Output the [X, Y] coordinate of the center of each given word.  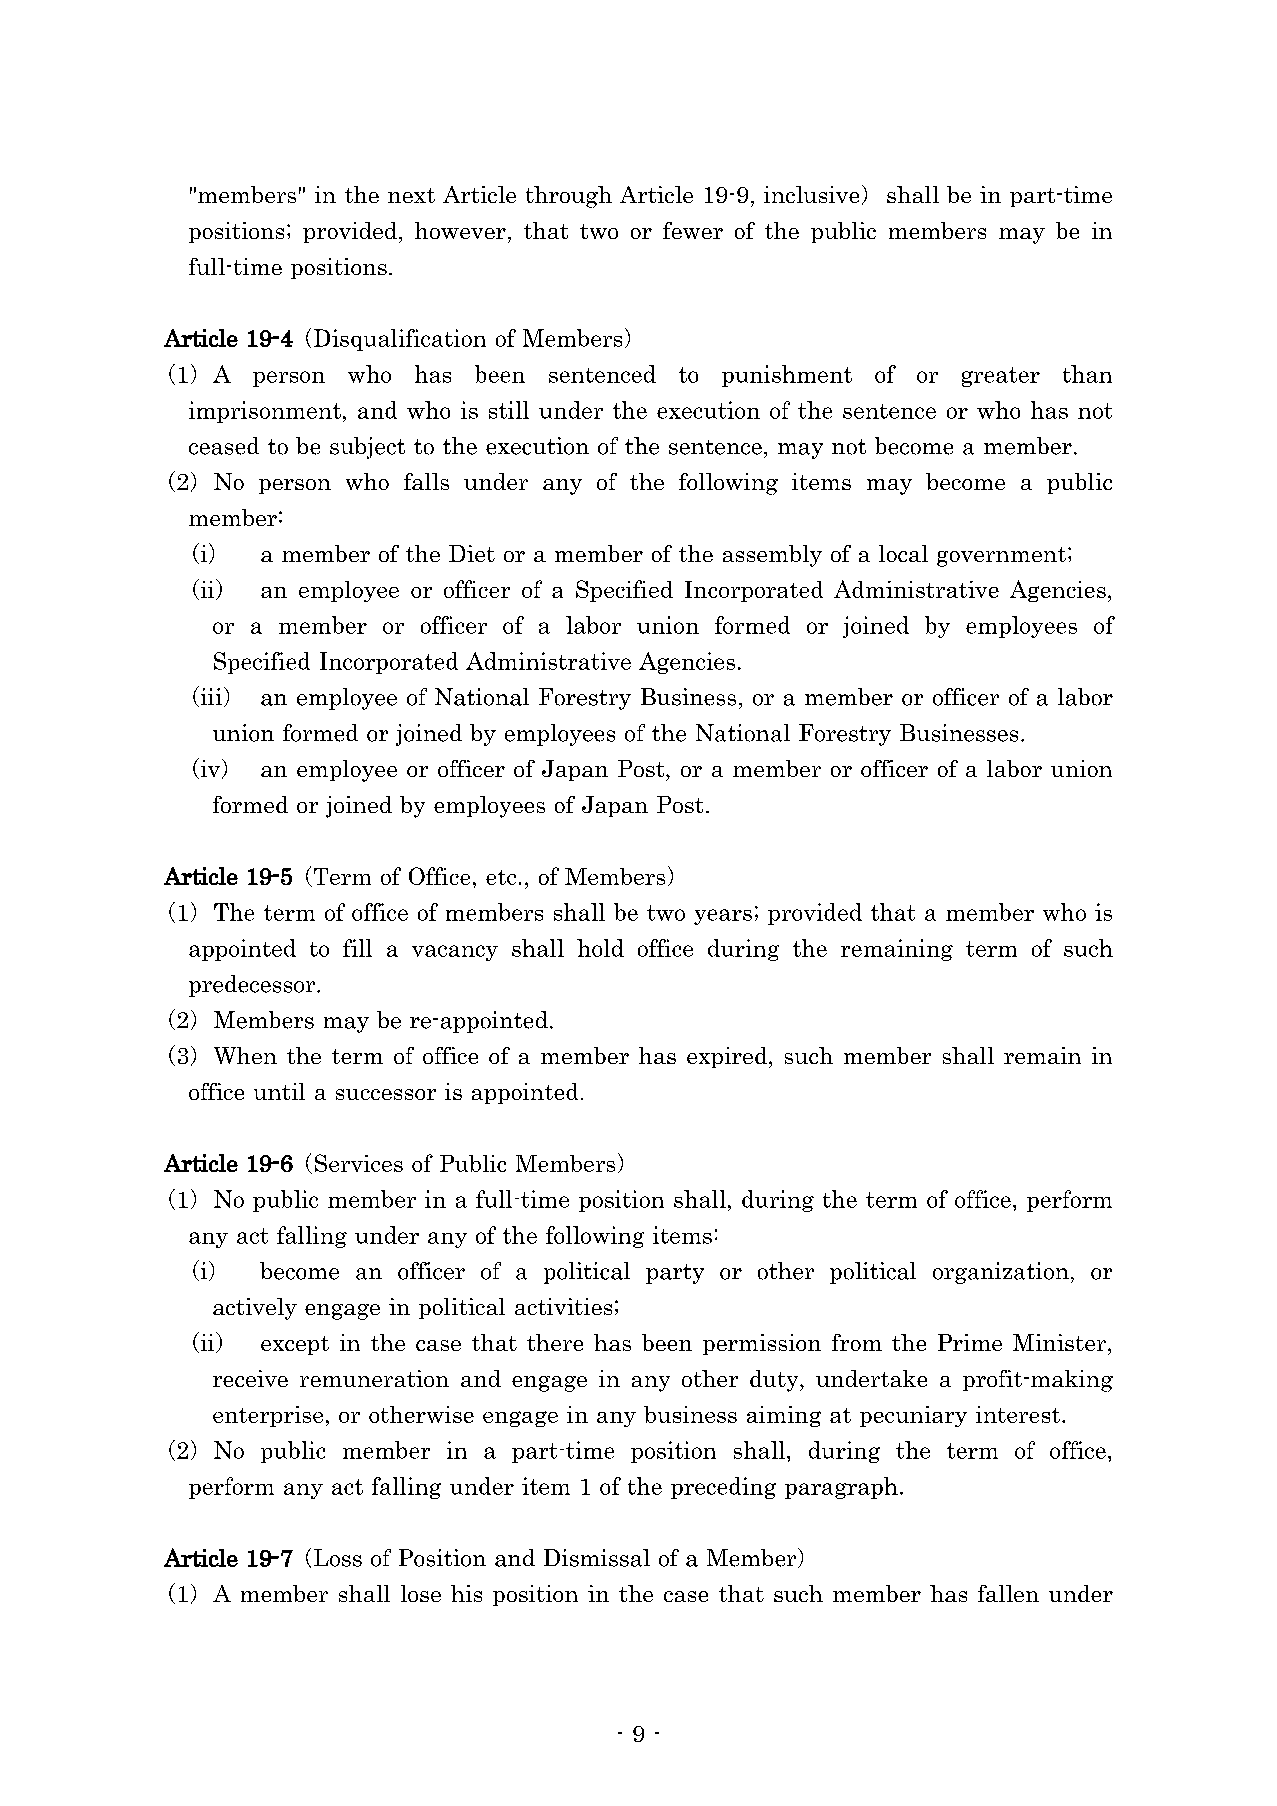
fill [357, 948]
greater [1001, 377]
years [723, 917]
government [1001, 557]
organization [1001, 1273]
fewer [693, 230]
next [411, 195]
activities [563, 1306]
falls [426, 481]
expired [728, 1057]
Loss [338, 1558]
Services [359, 1163]
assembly [772, 556]
